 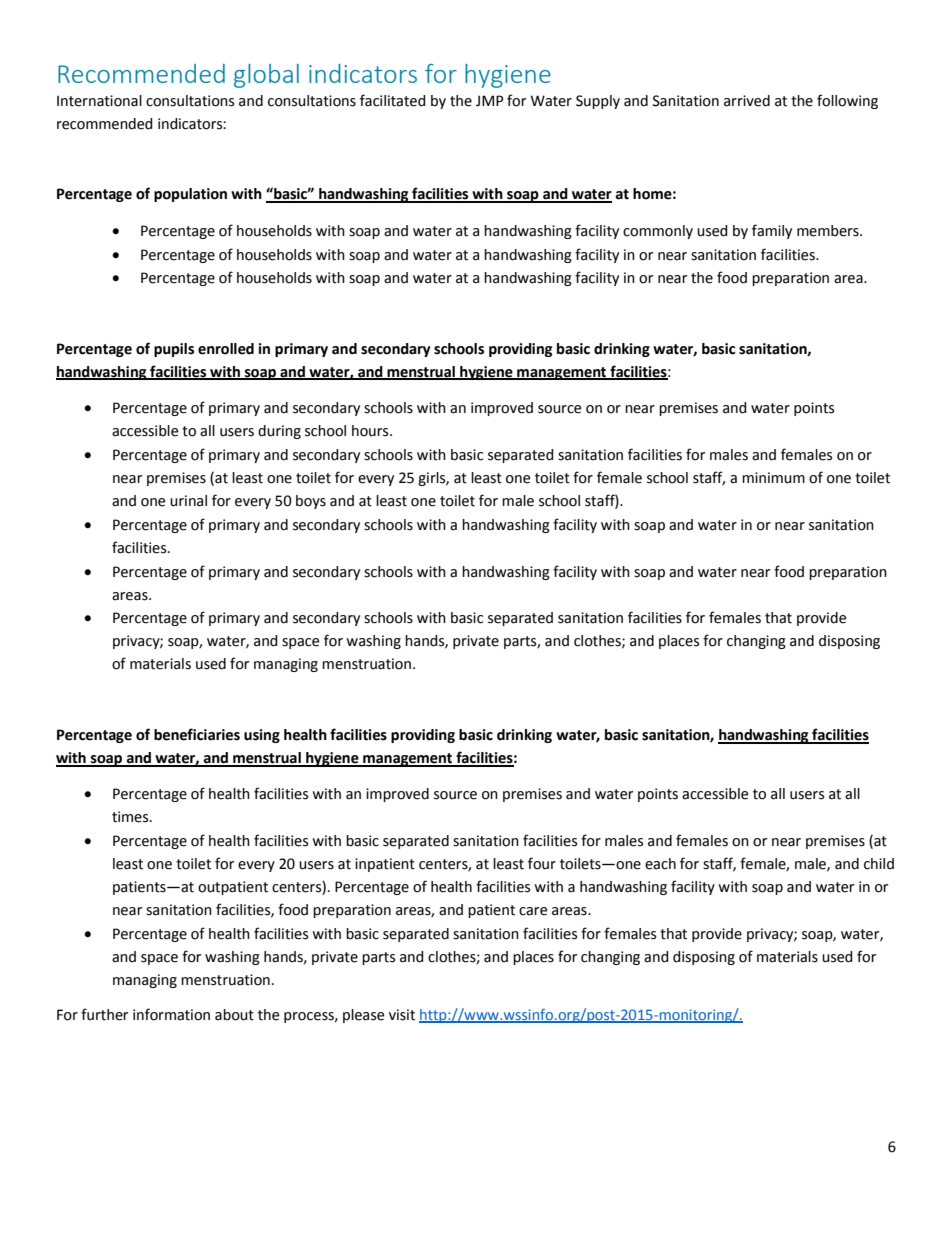 I want to click on global, so click(x=266, y=76).
